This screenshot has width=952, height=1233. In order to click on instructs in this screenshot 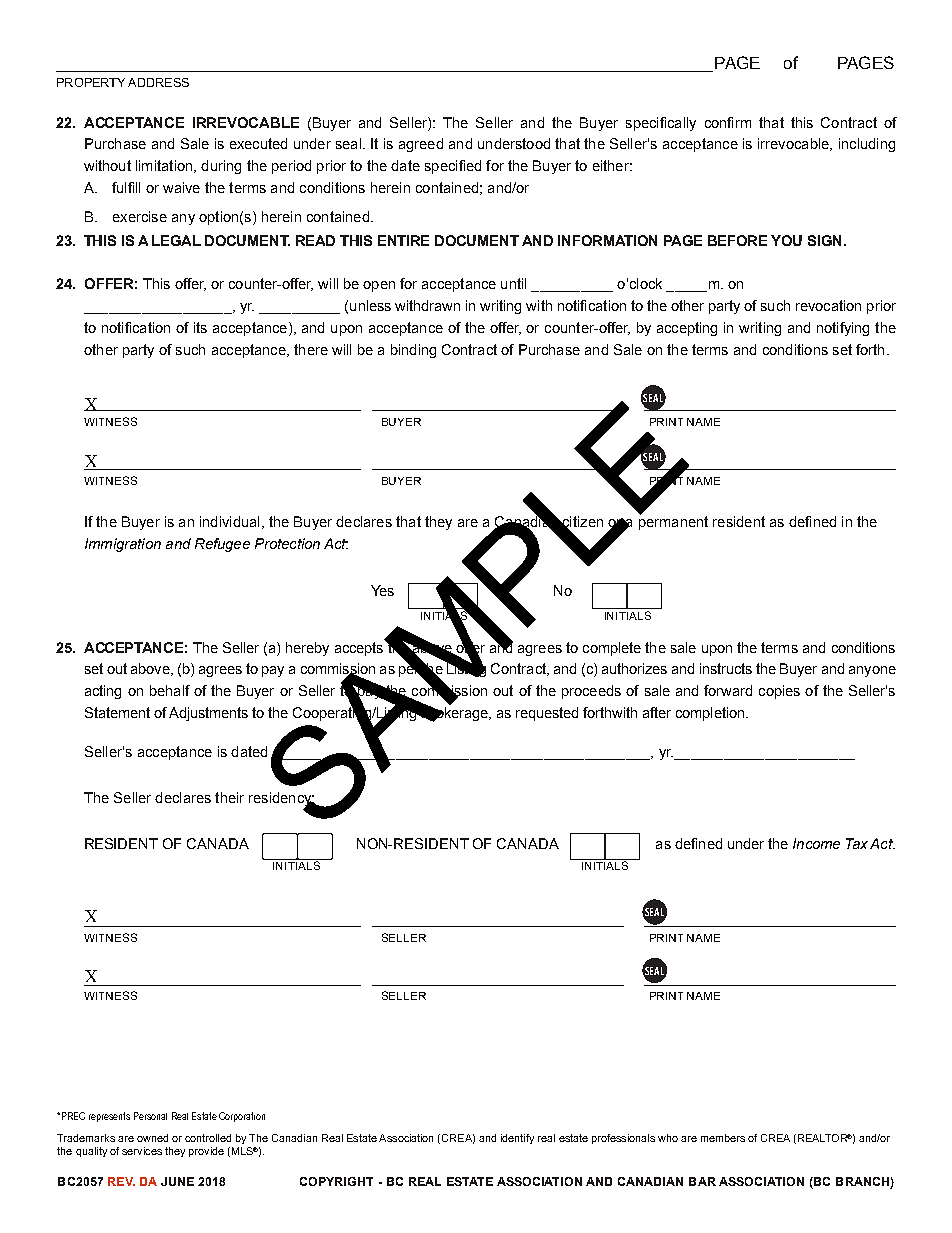, I will do `click(726, 668)`.
